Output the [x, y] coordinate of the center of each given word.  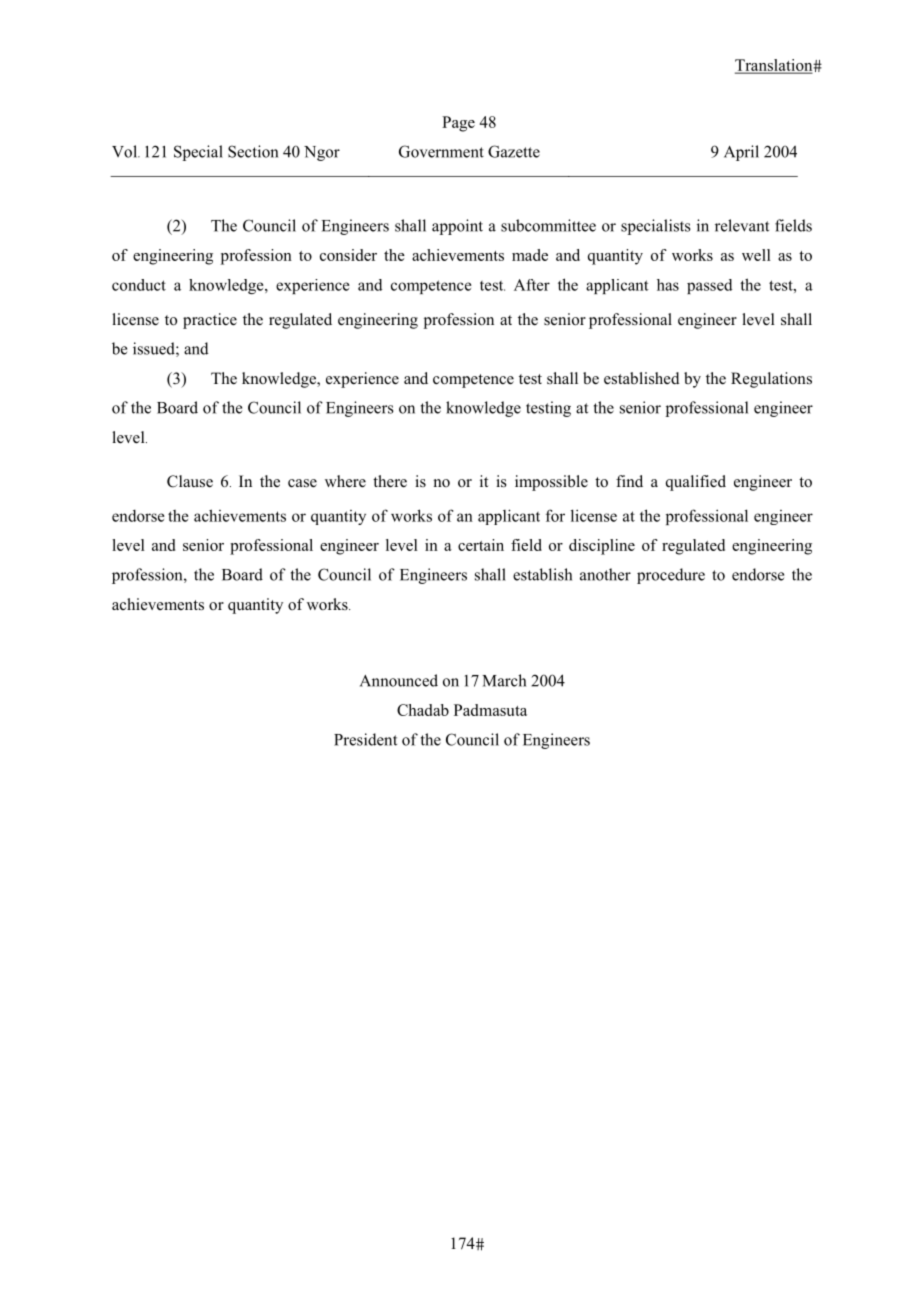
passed [709, 286]
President [365, 739]
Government [441, 151]
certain [481, 545]
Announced [399, 680]
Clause [190, 481]
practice [210, 321]
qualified [696, 483]
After [532, 285]
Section [253, 151]
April [741, 153]
